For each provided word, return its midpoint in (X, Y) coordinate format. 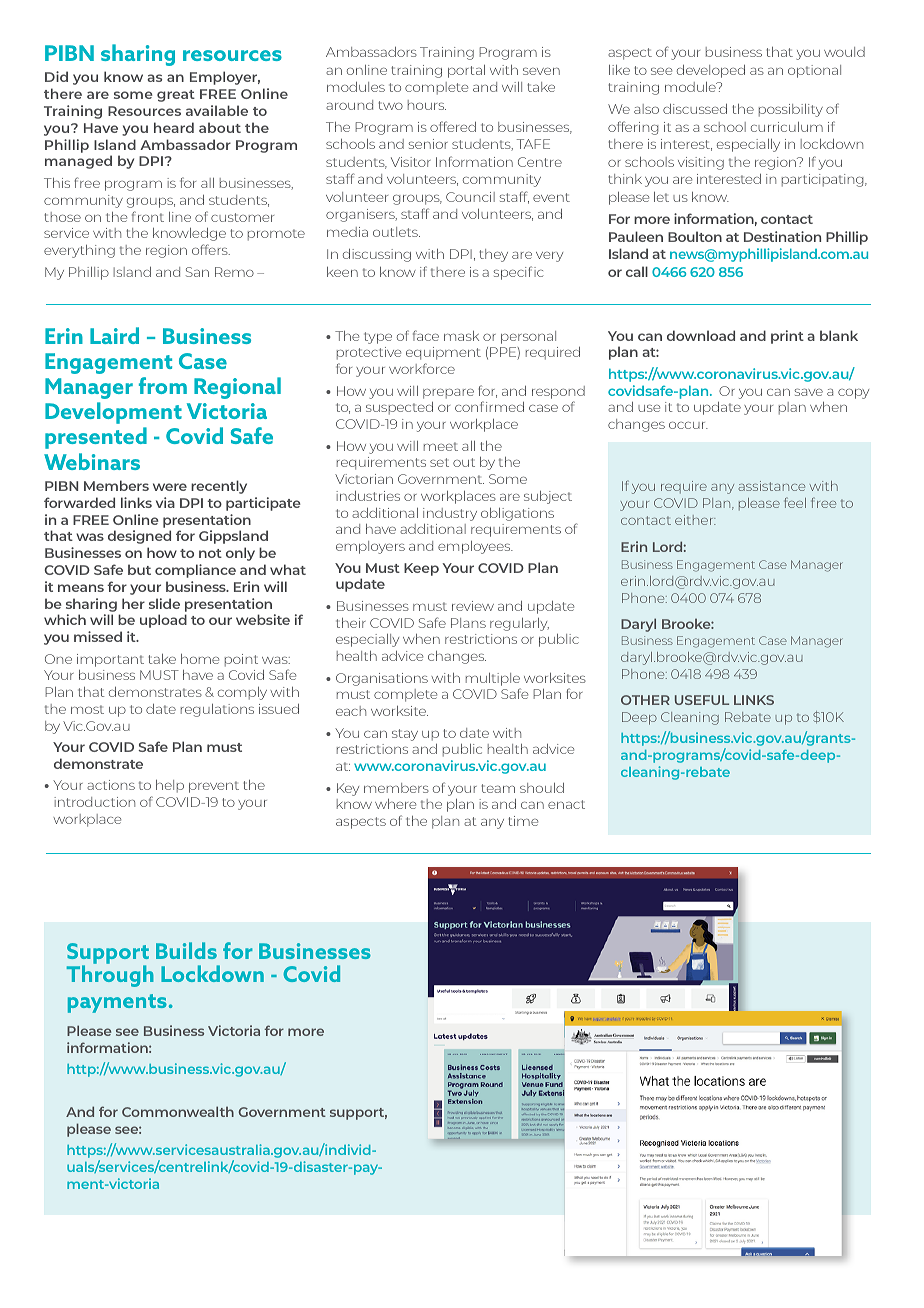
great (176, 96)
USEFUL (702, 700)
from (163, 385)
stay (405, 735)
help (170, 786)
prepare (448, 393)
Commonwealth (178, 1111)
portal (466, 71)
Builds (186, 950)
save (809, 392)
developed (711, 71)
